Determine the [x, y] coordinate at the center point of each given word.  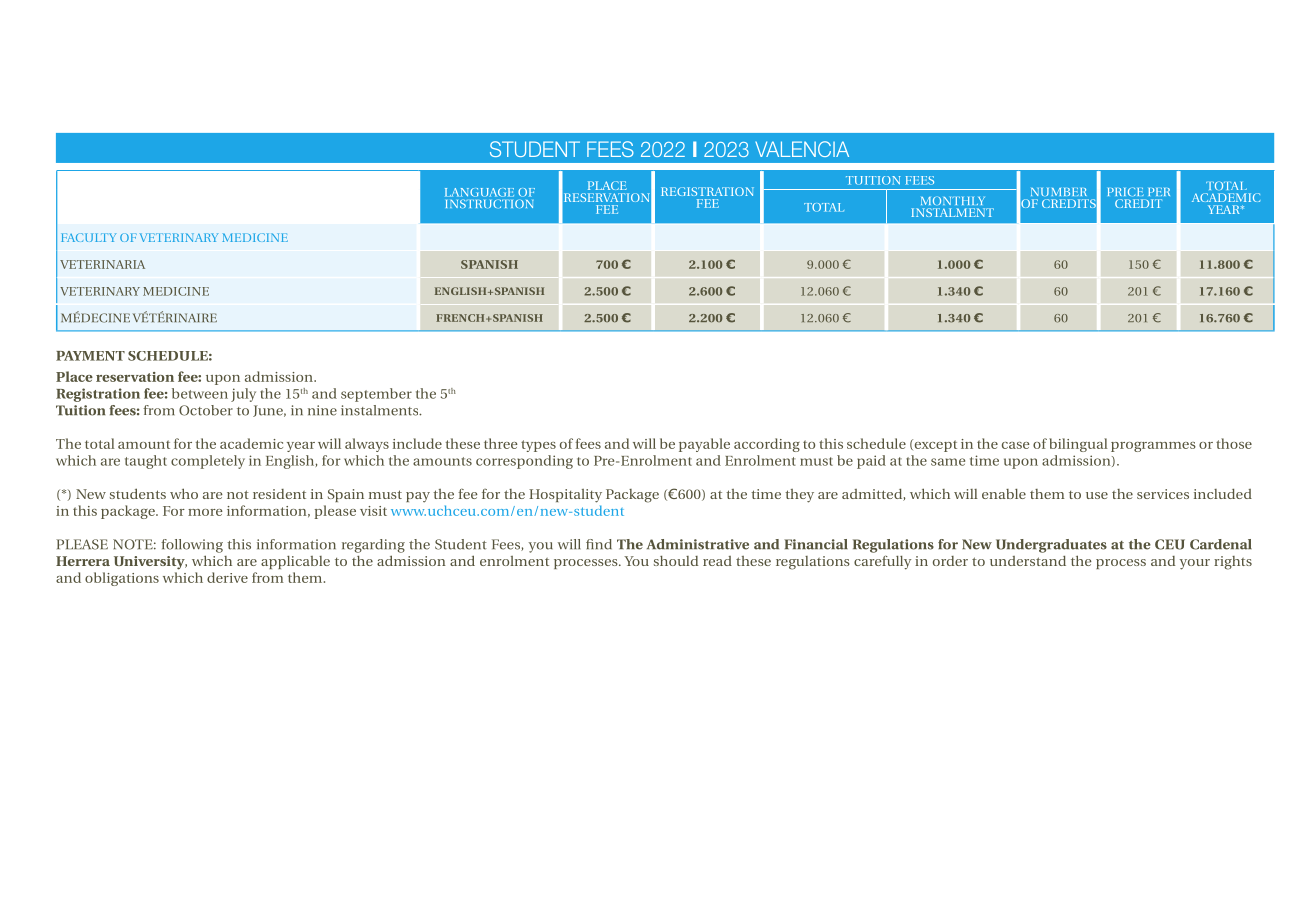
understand [1028, 561]
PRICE [1126, 191]
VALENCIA [802, 149]
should [676, 561]
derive [227, 577]
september [376, 395]
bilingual [1078, 445]
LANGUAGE [479, 192]
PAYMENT [90, 356]
